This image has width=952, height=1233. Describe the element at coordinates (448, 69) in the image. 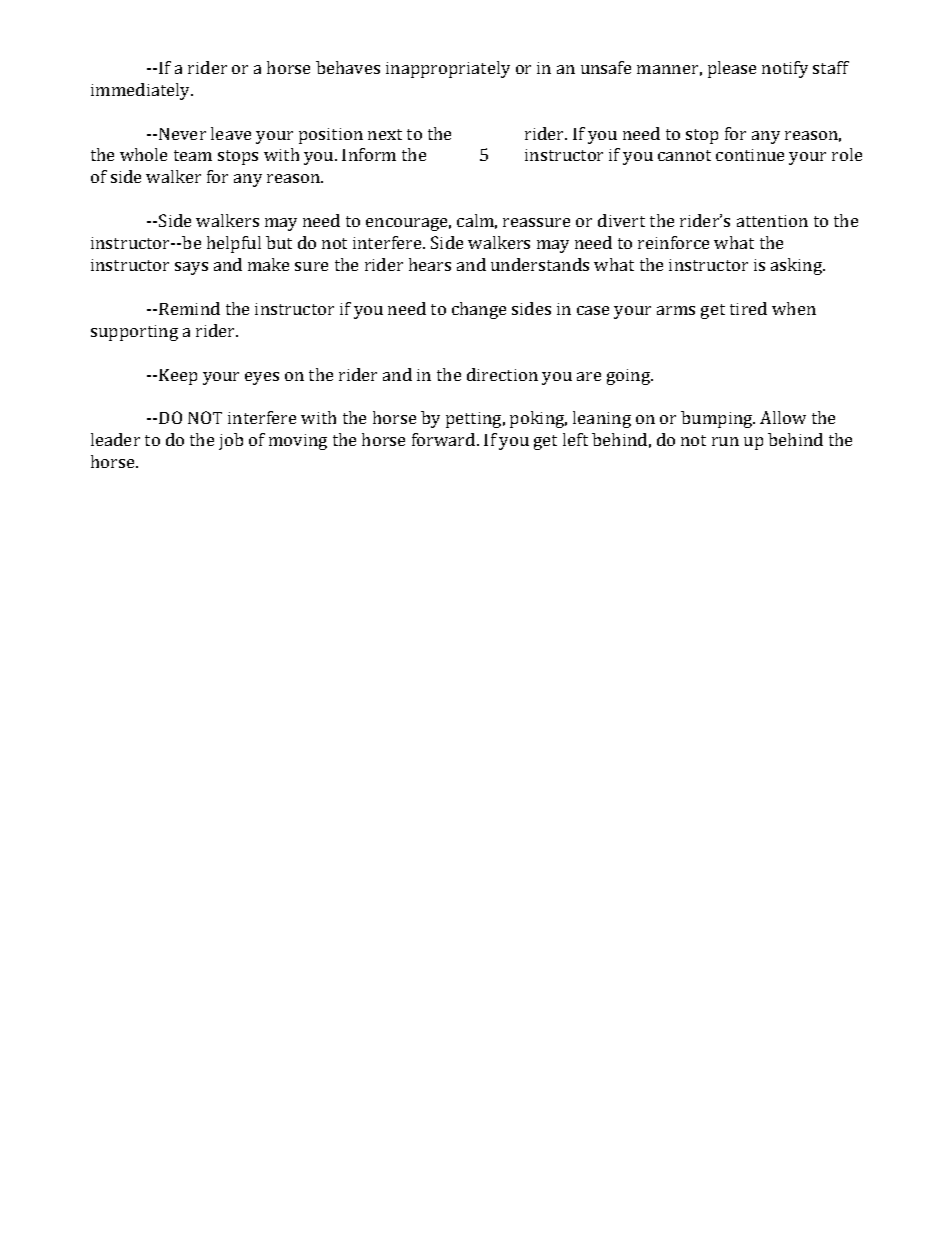

I see `inappropriately` at that location.
